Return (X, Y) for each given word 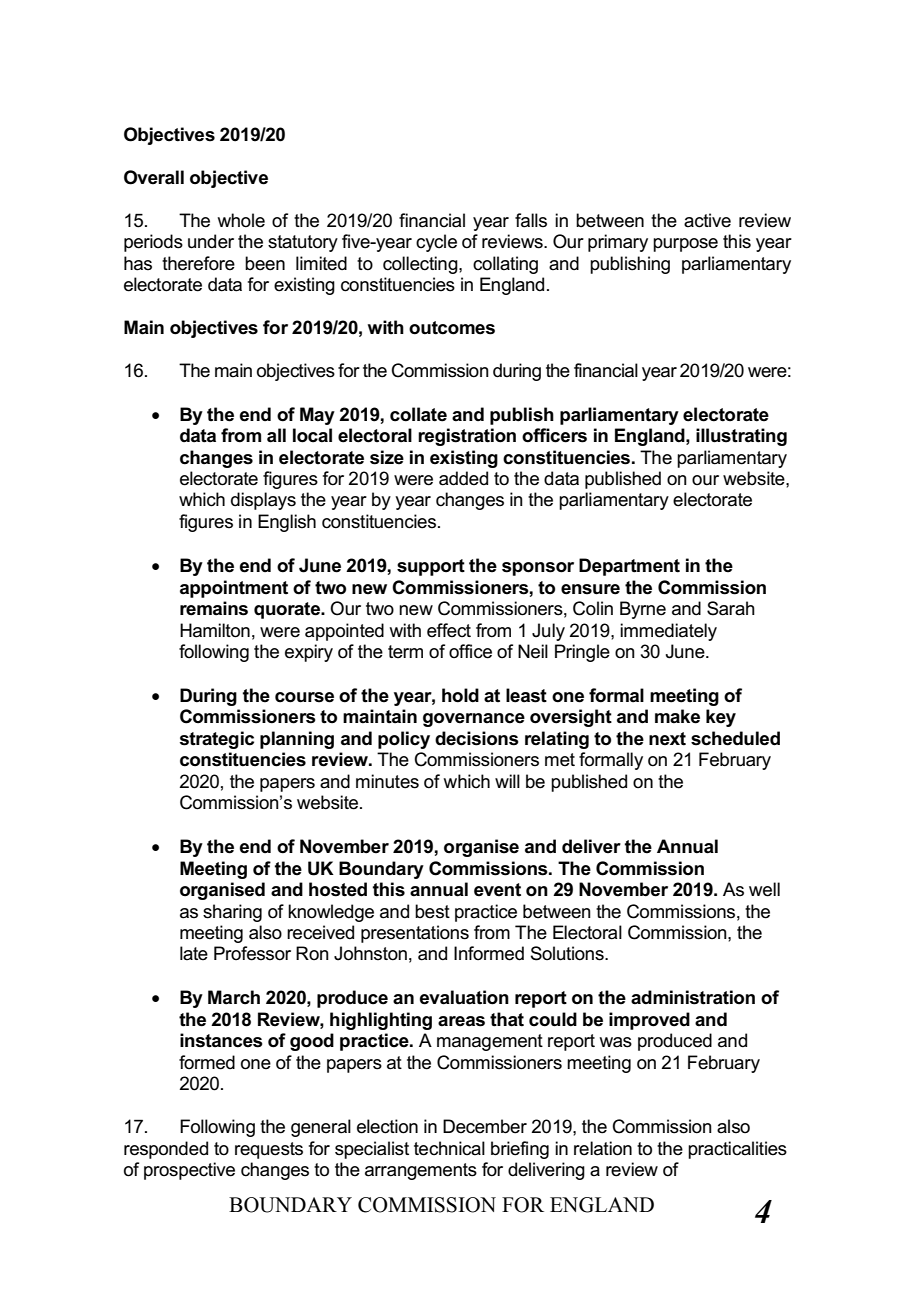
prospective (189, 1171)
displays (263, 501)
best (432, 911)
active (707, 220)
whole (241, 220)
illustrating (741, 437)
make (677, 716)
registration (467, 437)
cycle (436, 243)
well (764, 889)
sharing (232, 913)
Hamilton (215, 630)
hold (460, 695)
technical (449, 1148)
